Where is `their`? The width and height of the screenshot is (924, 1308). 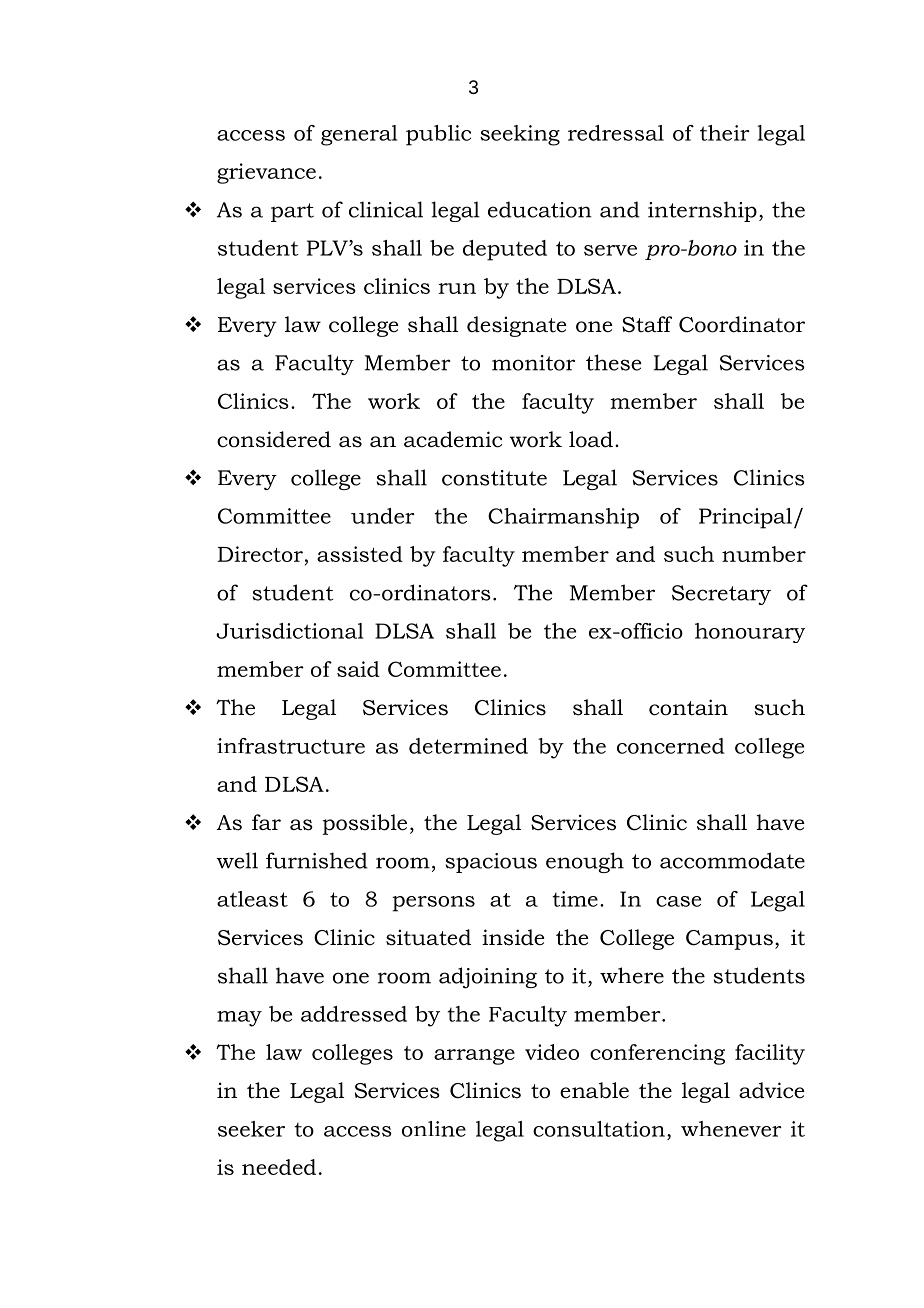 their is located at coordinates (725, 133).
